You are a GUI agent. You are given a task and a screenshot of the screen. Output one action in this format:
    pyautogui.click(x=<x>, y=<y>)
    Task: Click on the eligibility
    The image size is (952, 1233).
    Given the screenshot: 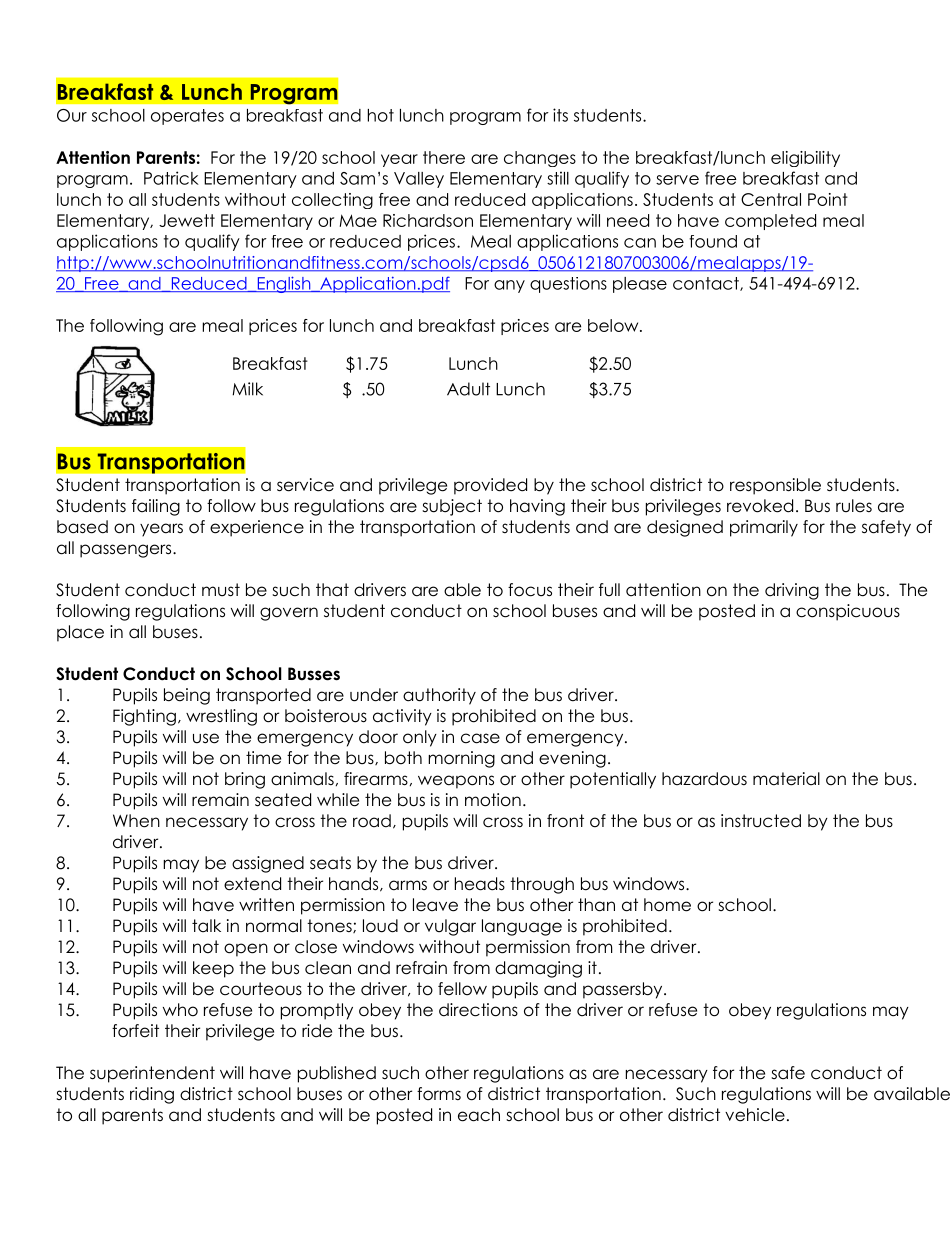 What is the action you would take?
    pyautogui.click(x=805, y=159)
